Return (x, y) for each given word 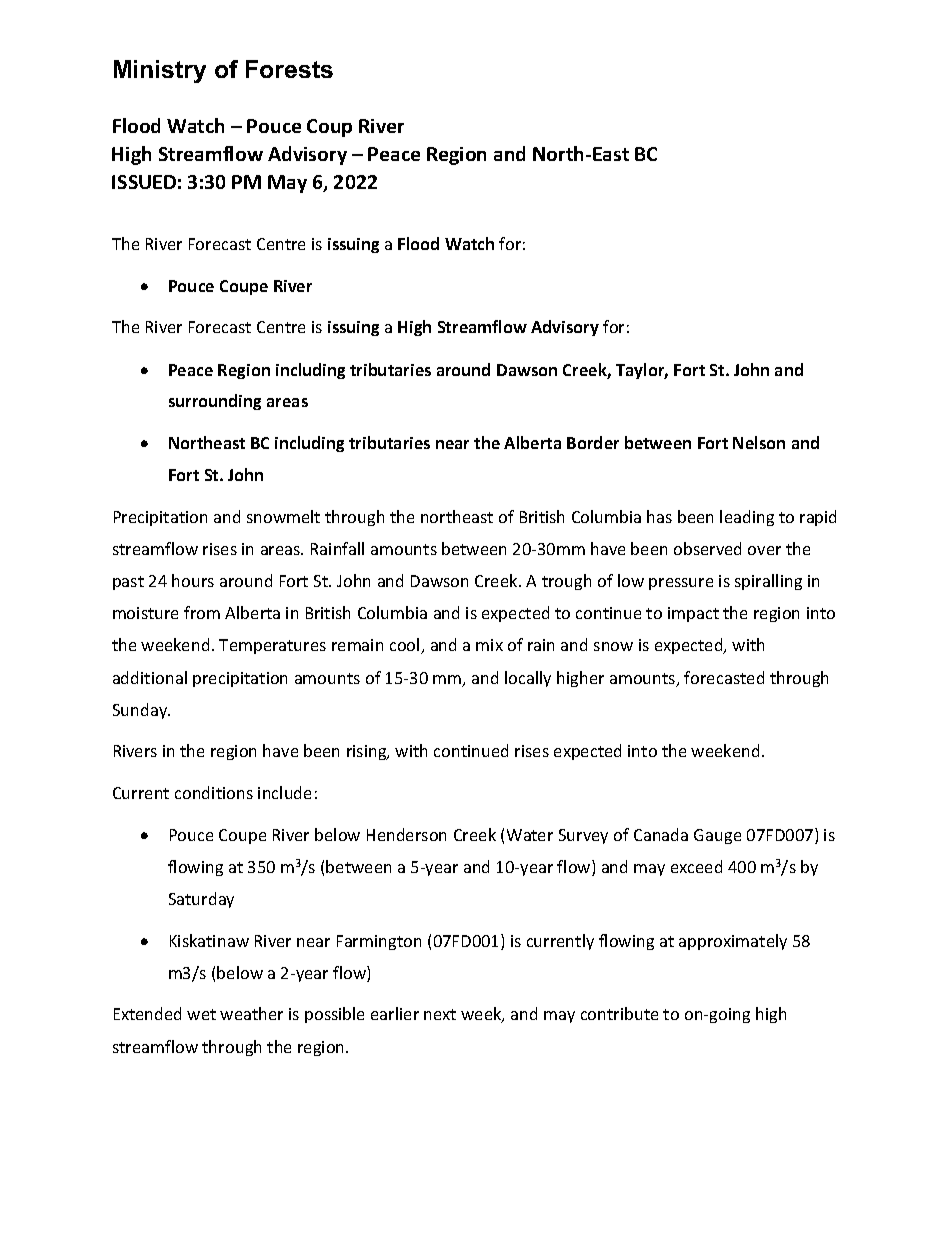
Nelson (759, 442)
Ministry (160, 71)
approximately (733, 942)
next (440, 1014)
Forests (289, 69)
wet (201, 1014)
